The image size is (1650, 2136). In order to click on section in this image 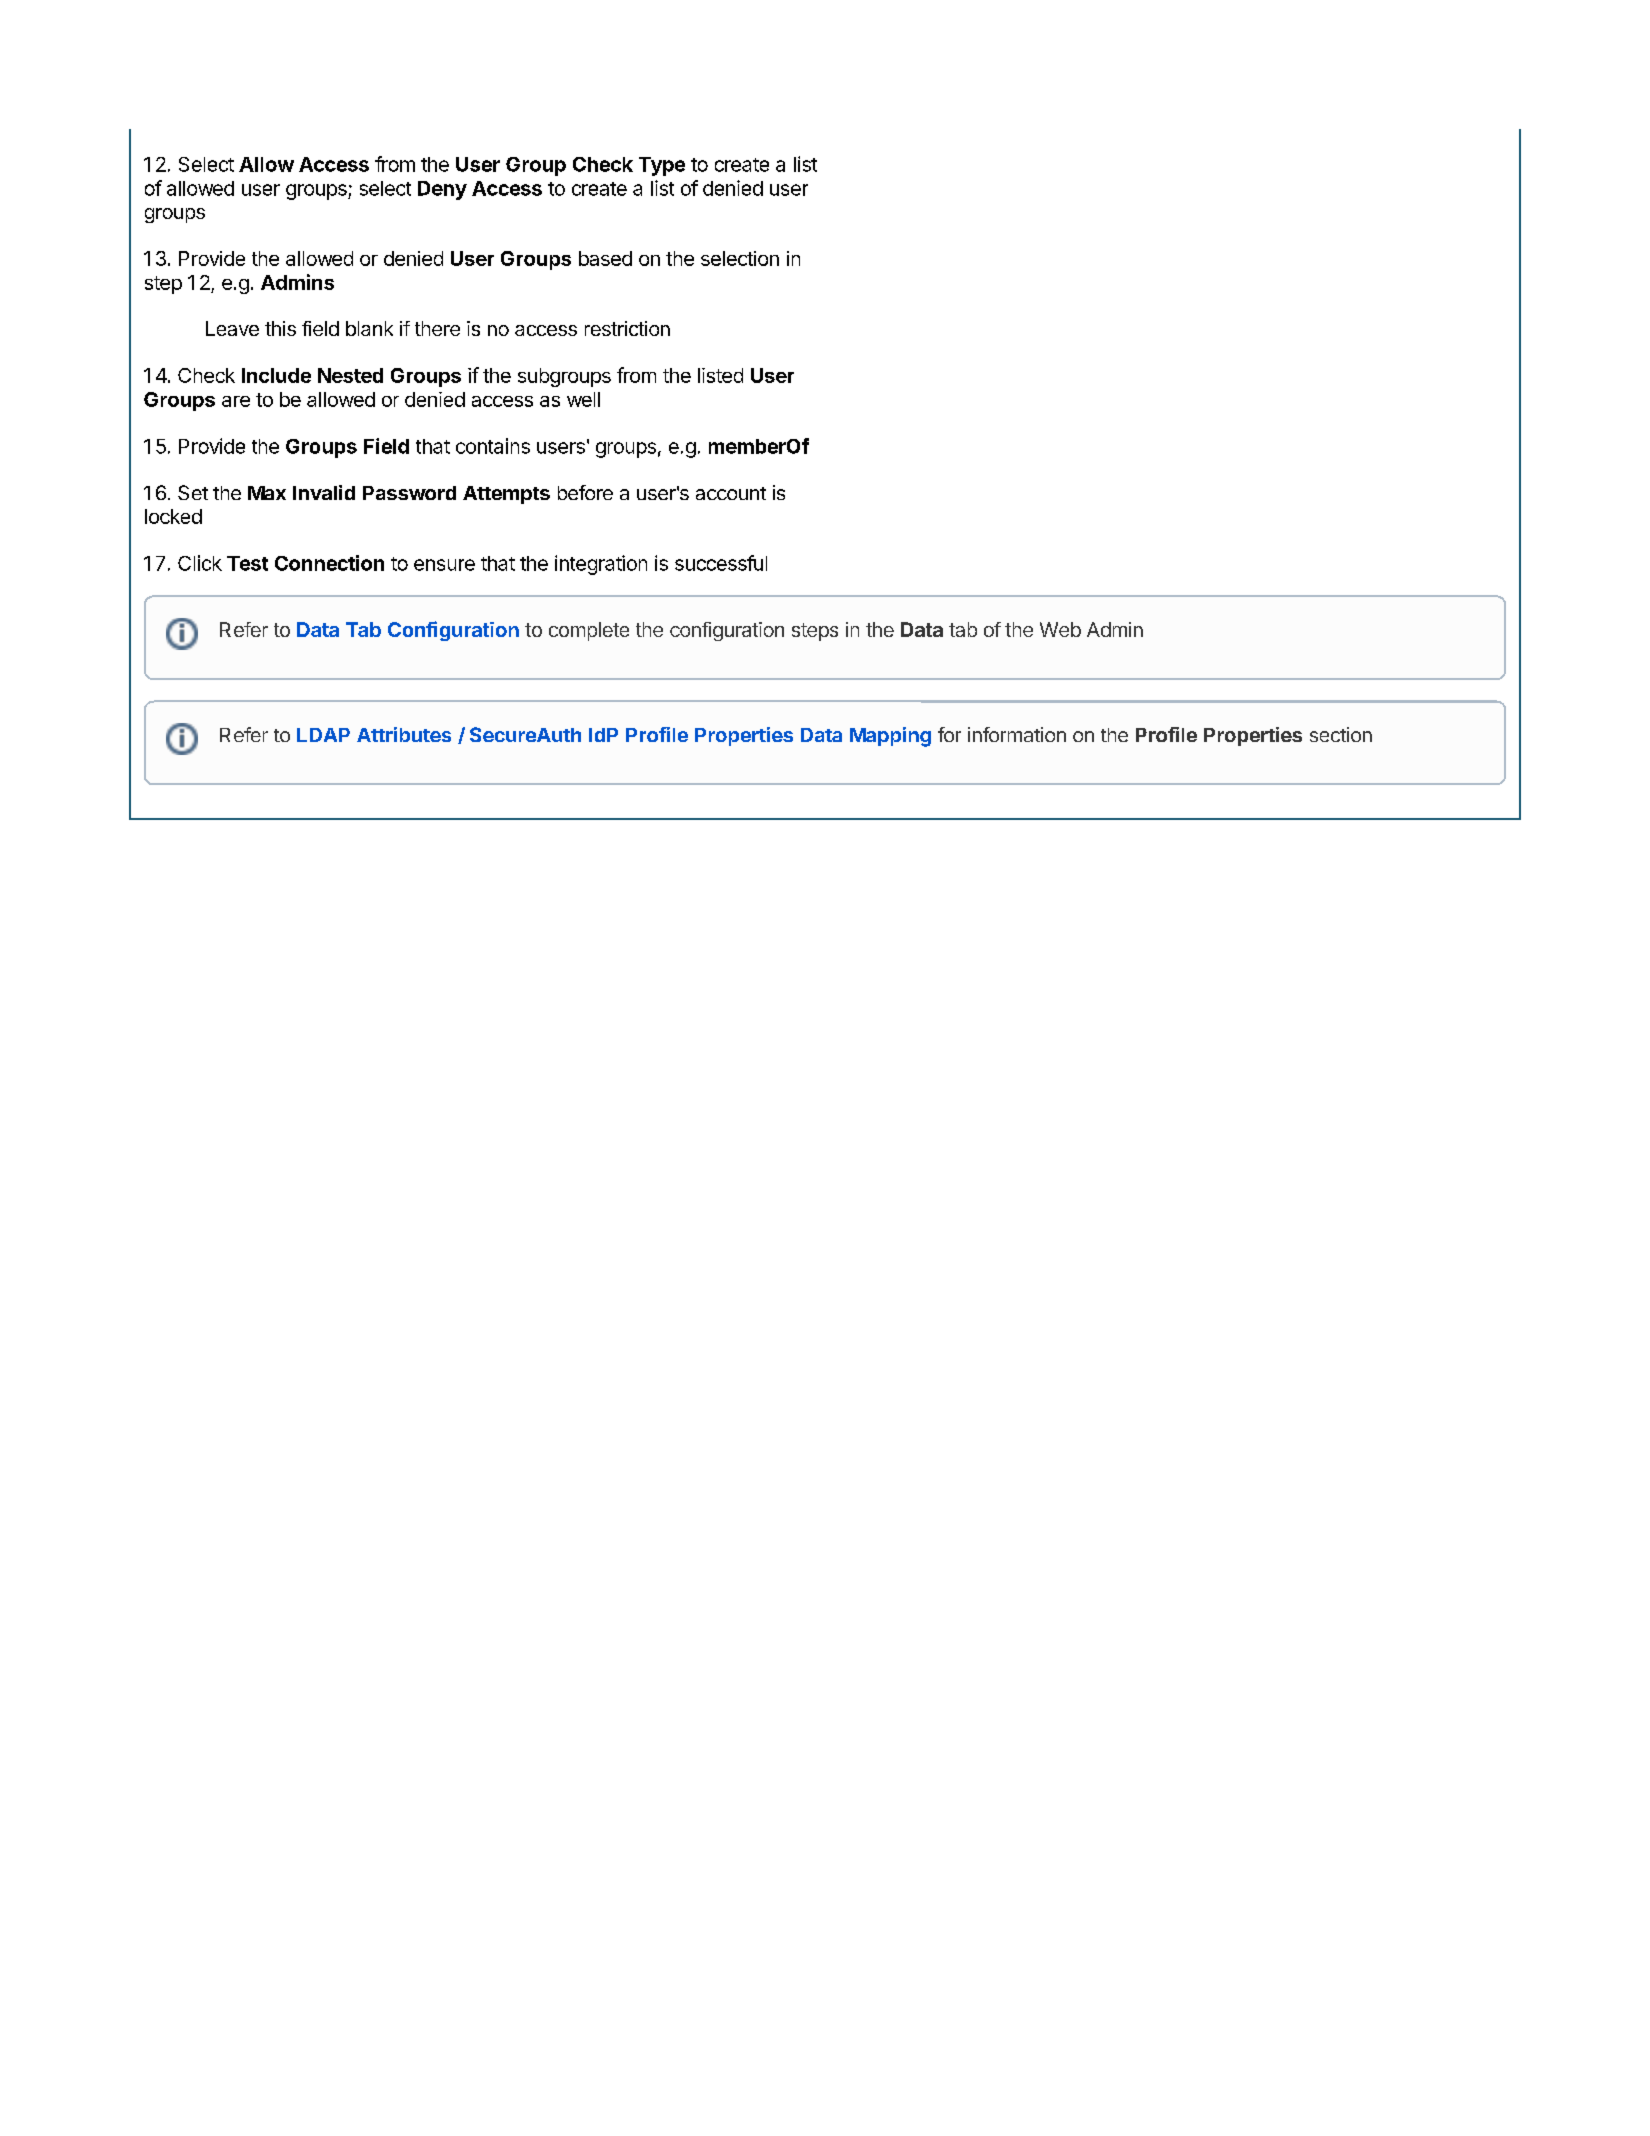, I will do `click(1341, 734)`.
